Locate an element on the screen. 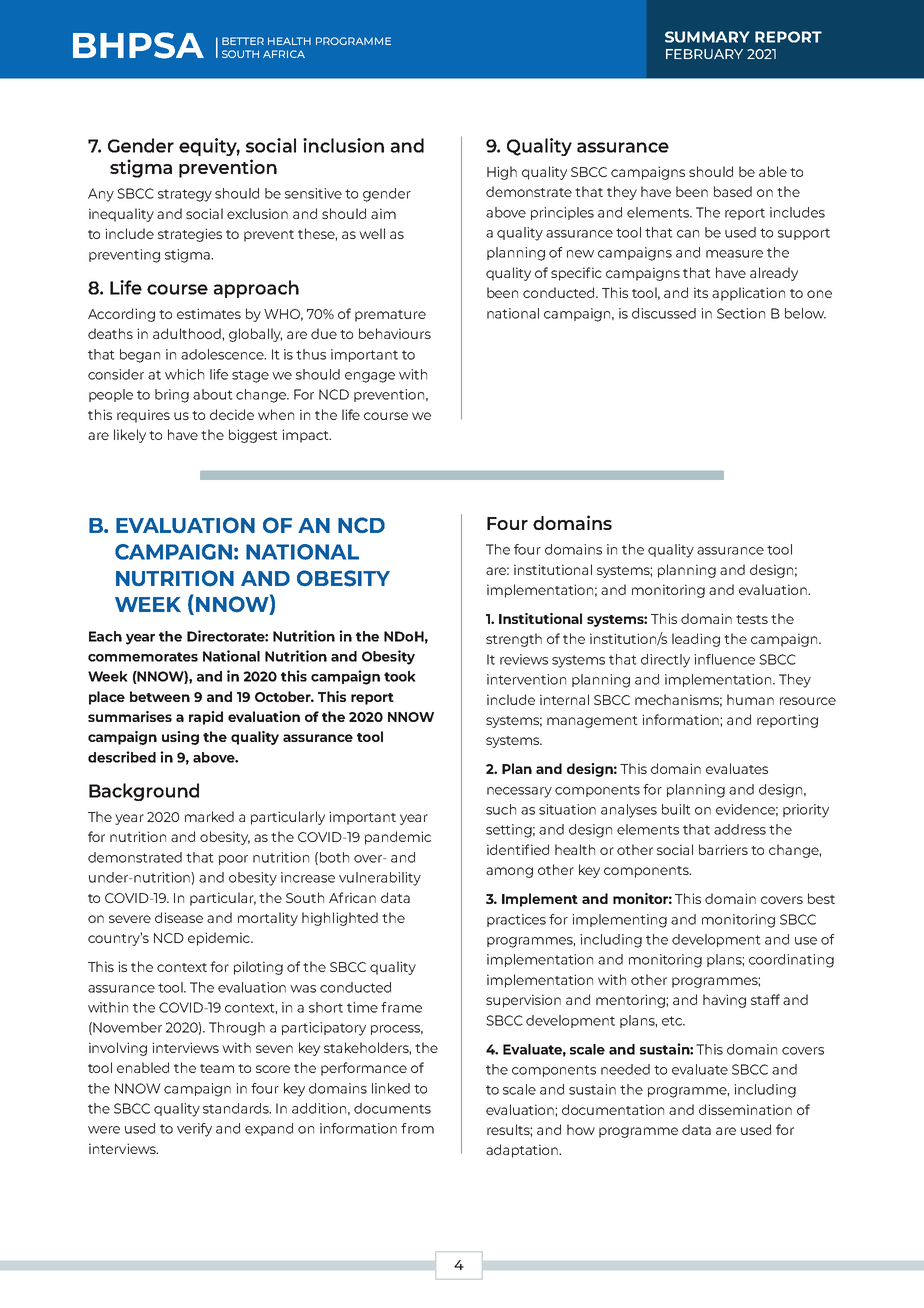  impact is located at coordinates (306, 436).
